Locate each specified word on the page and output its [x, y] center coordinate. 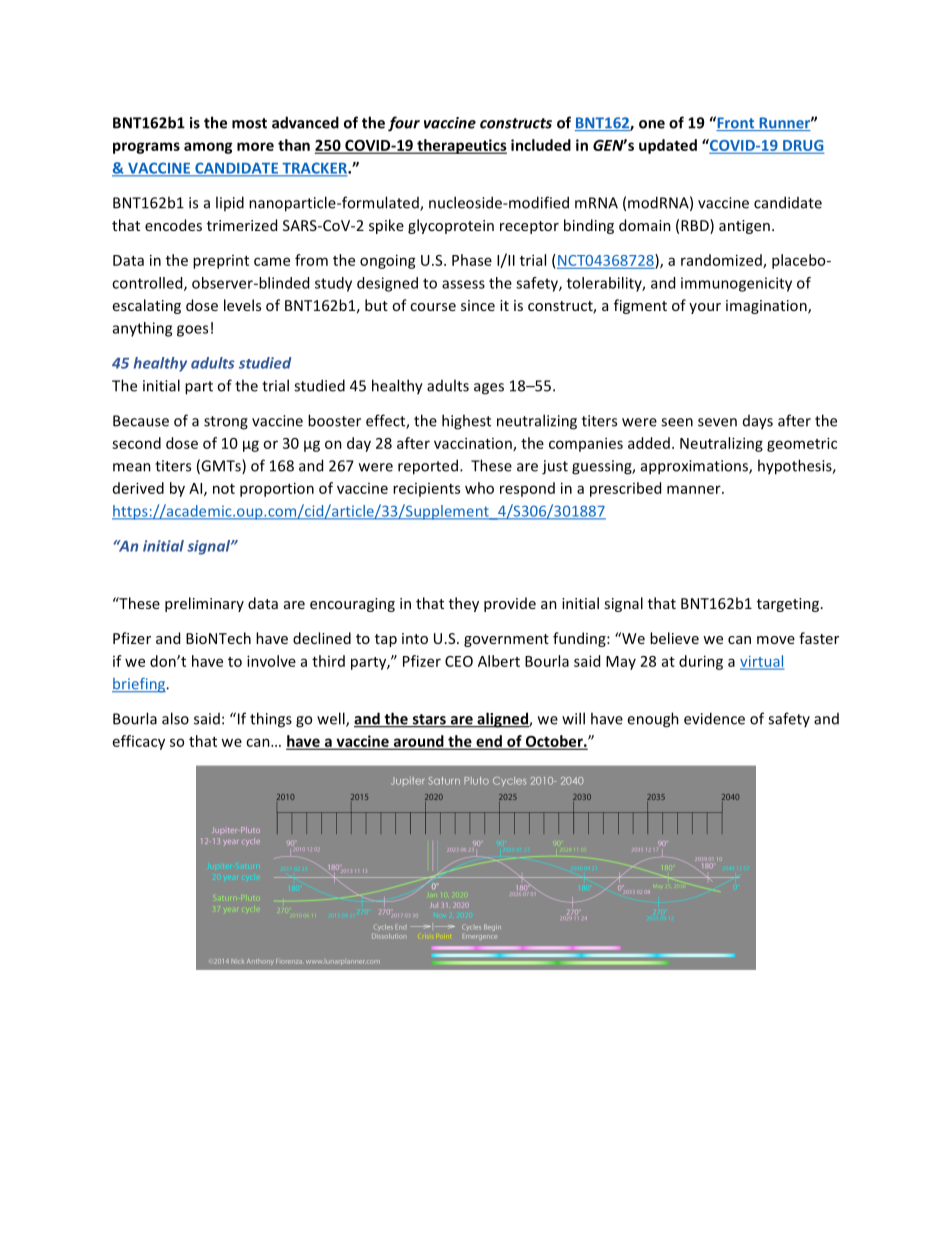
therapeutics [461, 146]
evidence [714, 718]
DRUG [802, 146]
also [175, 718]
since [478, 305]
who [479, 488]
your [705, 308]
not [224, 489]
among [208, 148]
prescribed [625, 489]
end [489, 742]
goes [192, 331]
